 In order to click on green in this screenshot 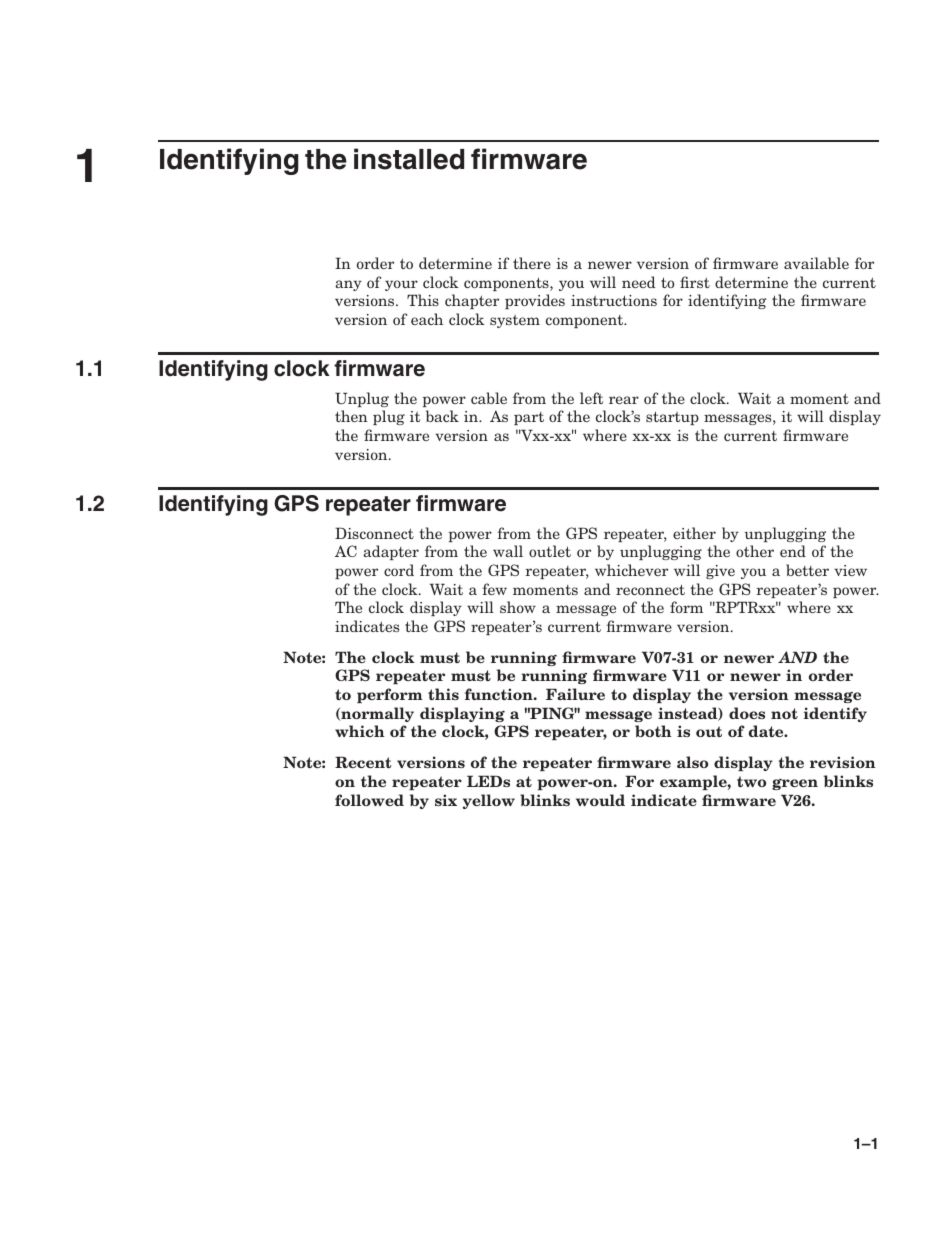, I will do `click(795, 784)`.
